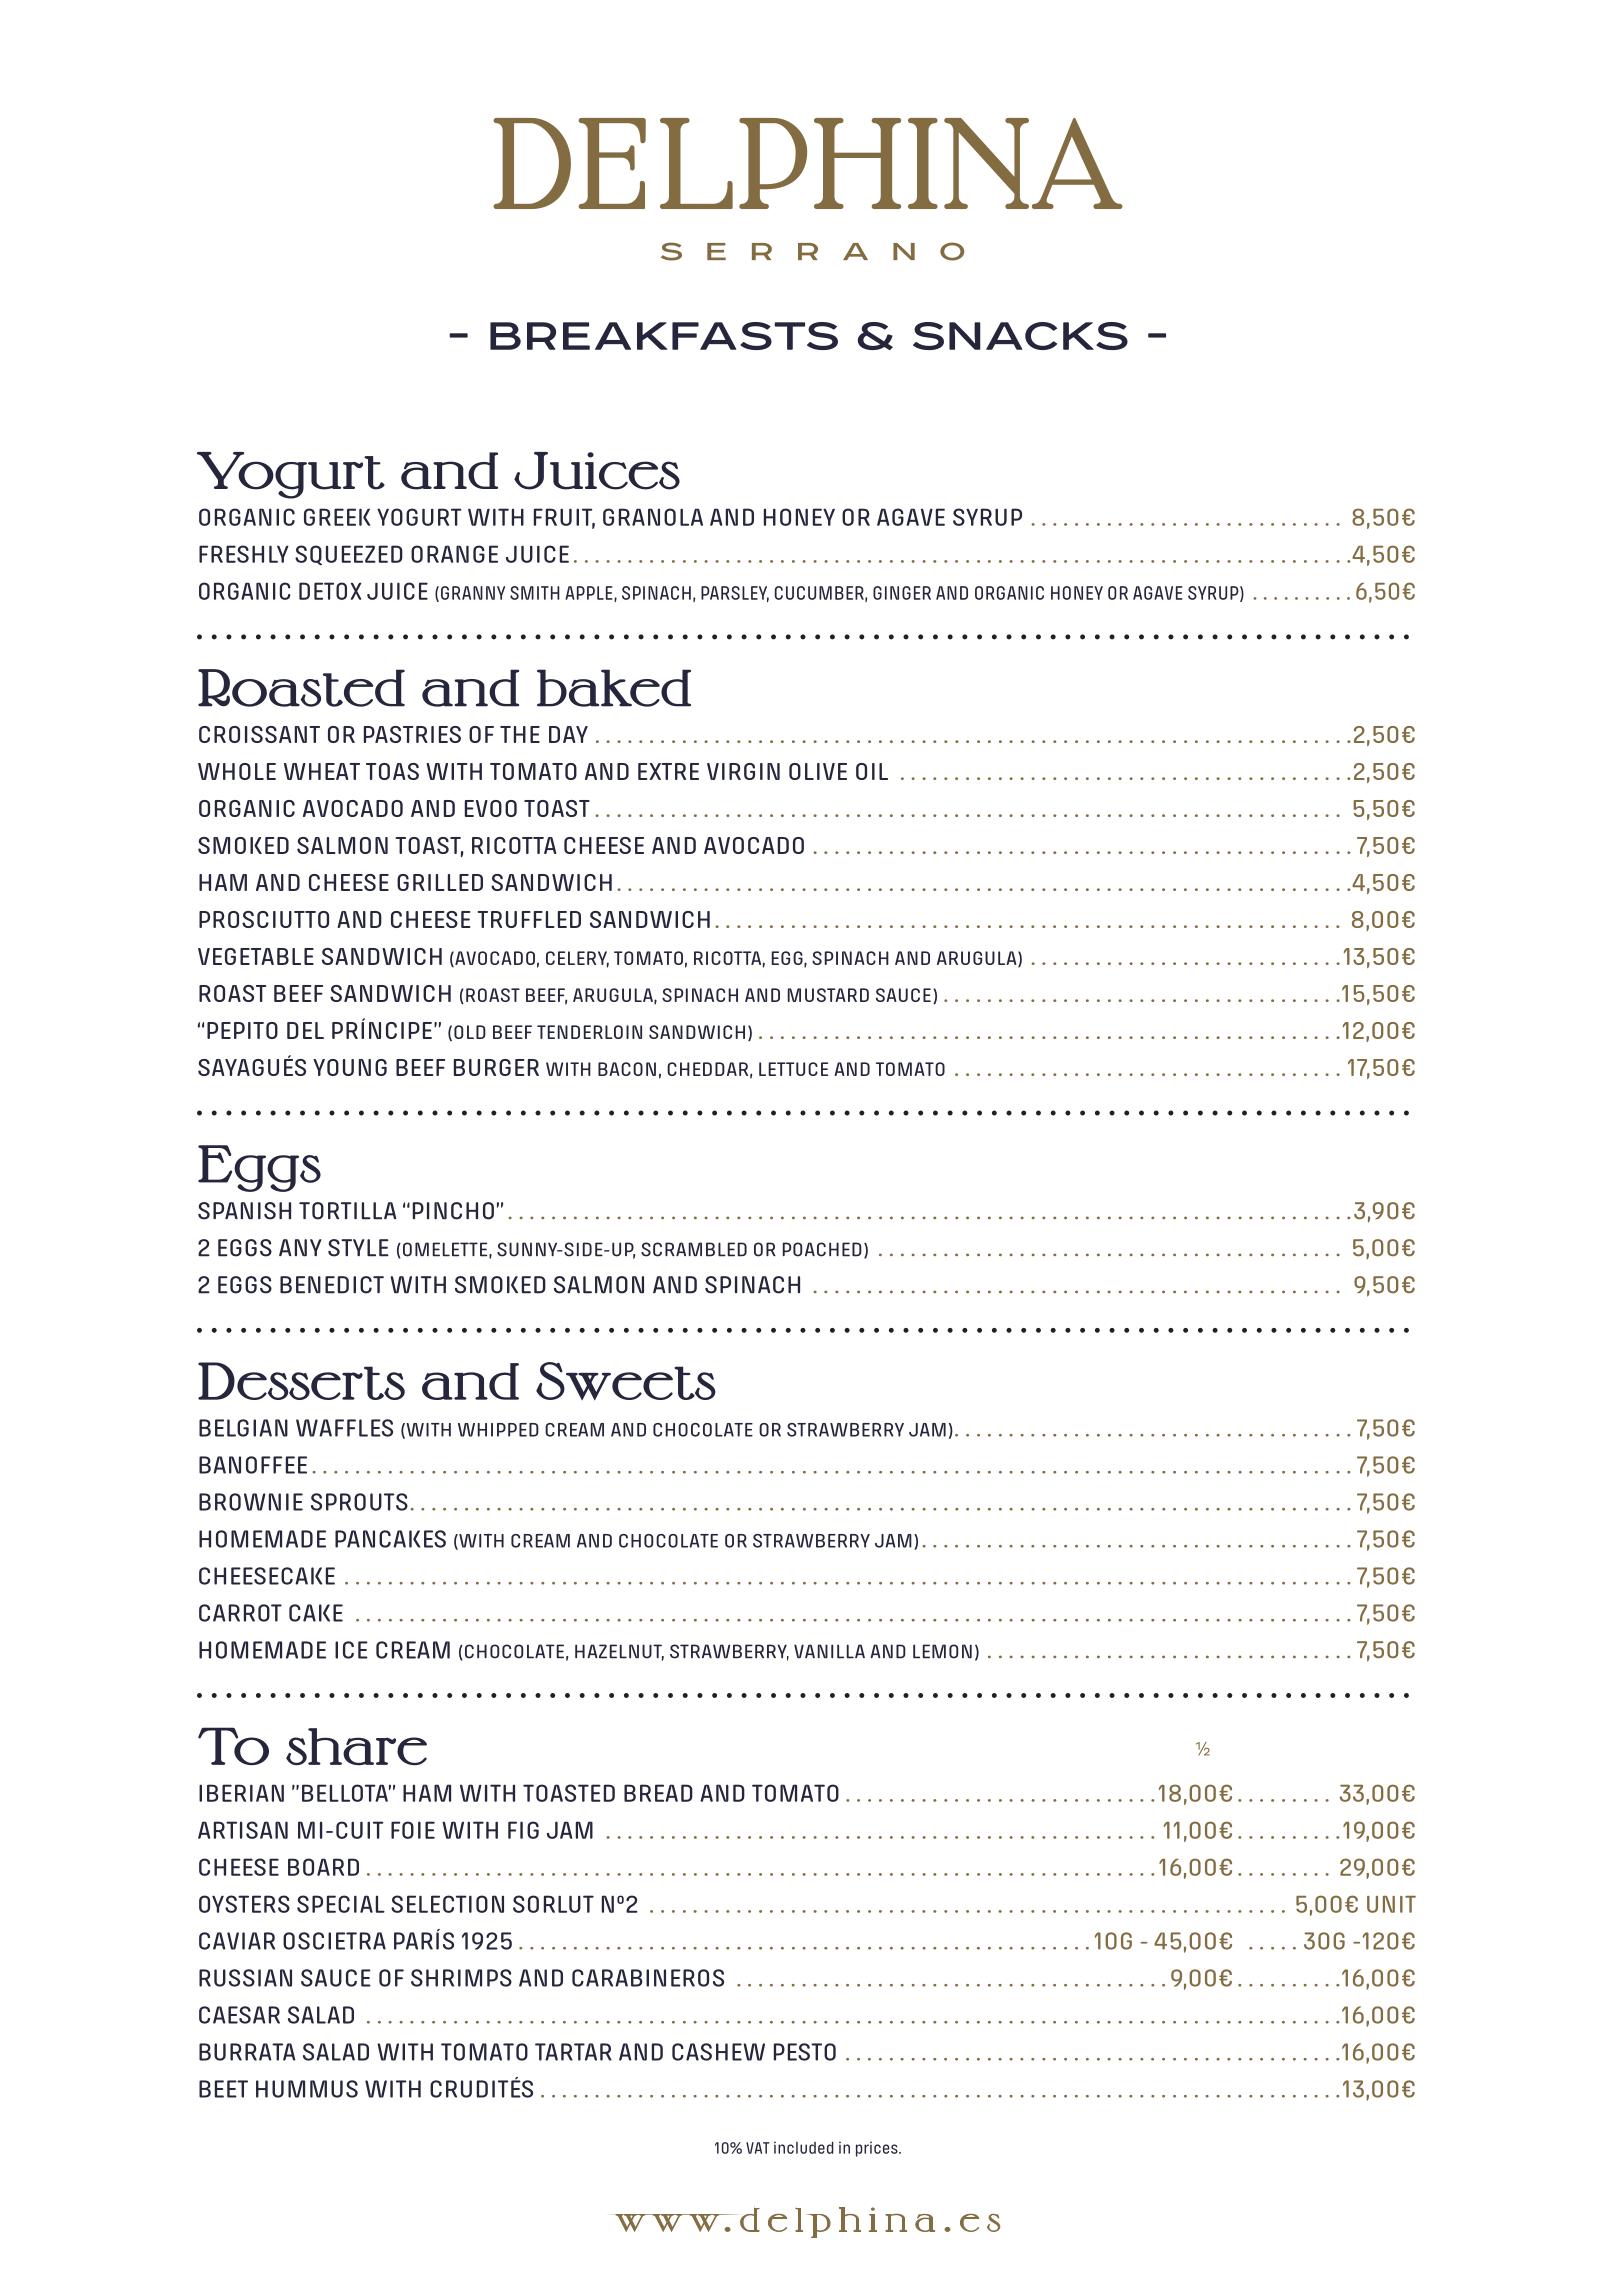  I want to click on SCRAMBLED, so click(694, 1249).
